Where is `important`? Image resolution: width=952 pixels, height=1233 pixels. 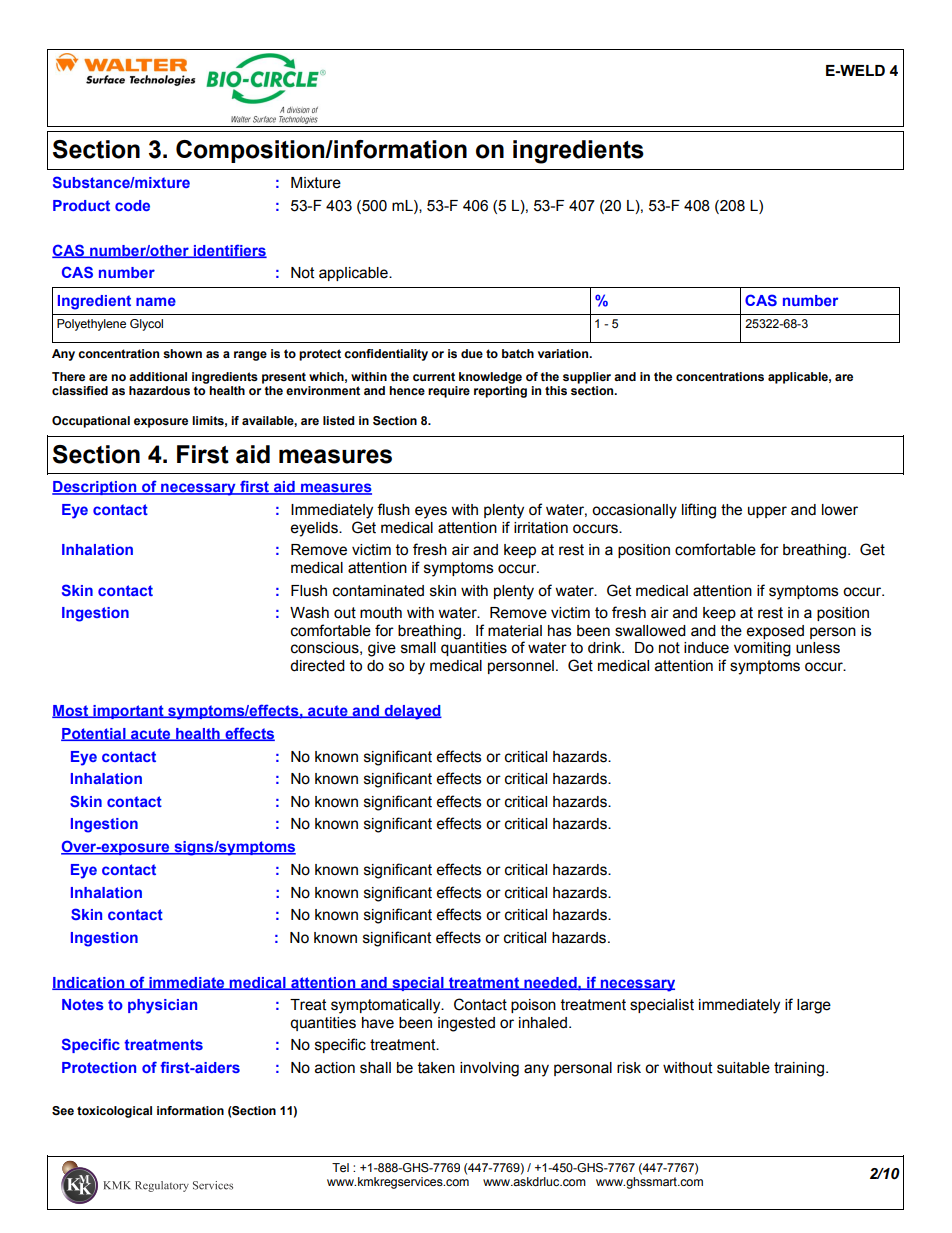 important is located at coordinates (128, 712).
